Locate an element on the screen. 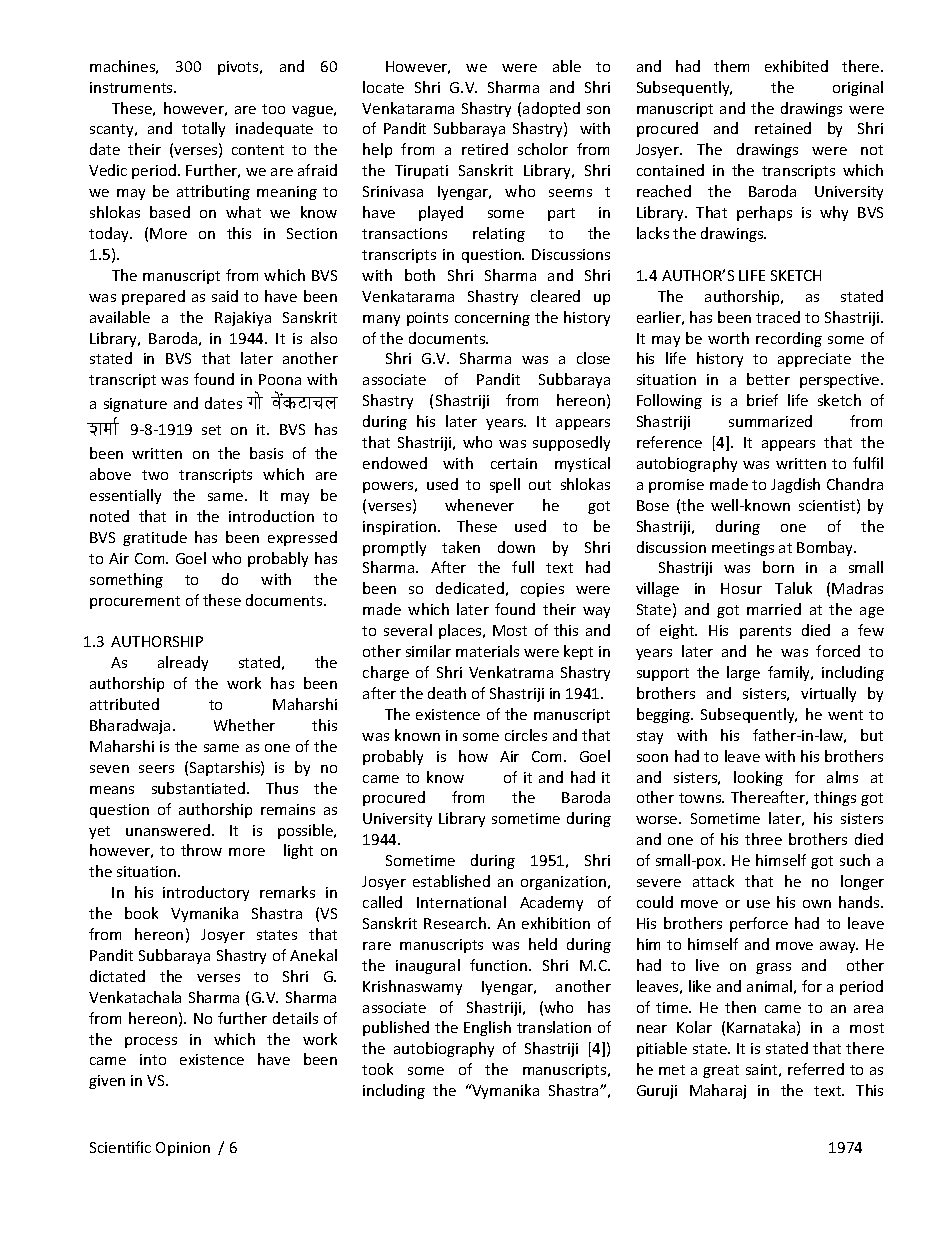 This screenshot has height=1233, width=952. summarized is located at coordinates (770, 421).
